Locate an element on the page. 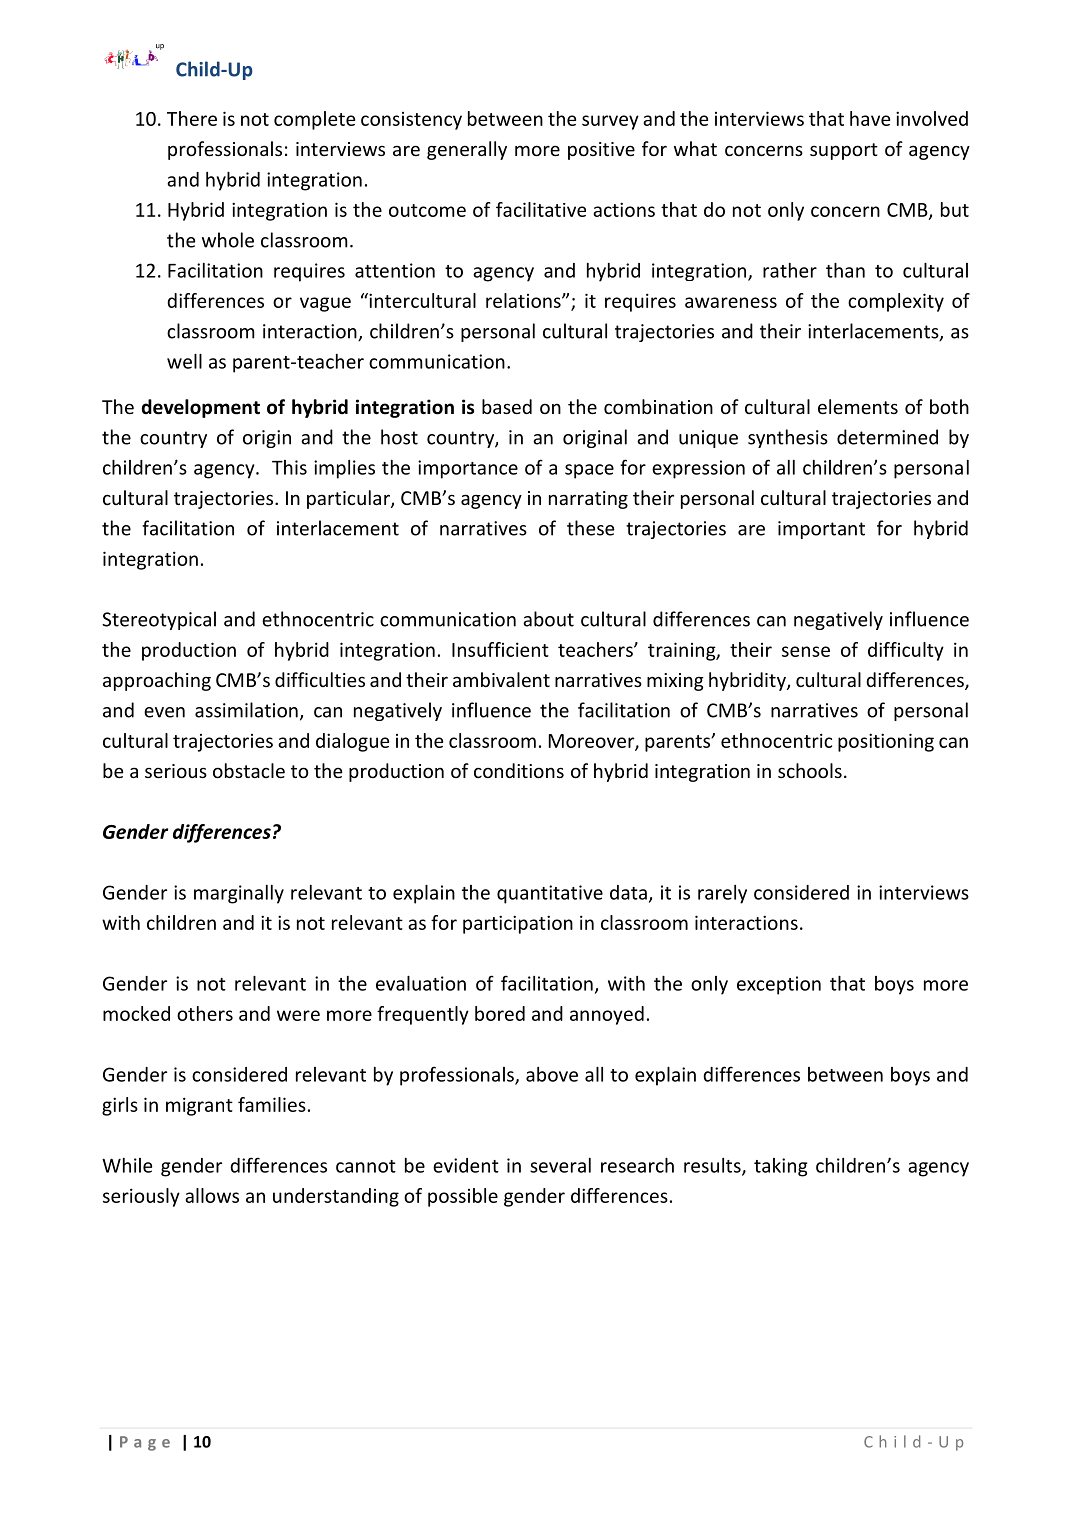 This document has height=1516, width=1072. positive is located at coordinates (601, 151).
